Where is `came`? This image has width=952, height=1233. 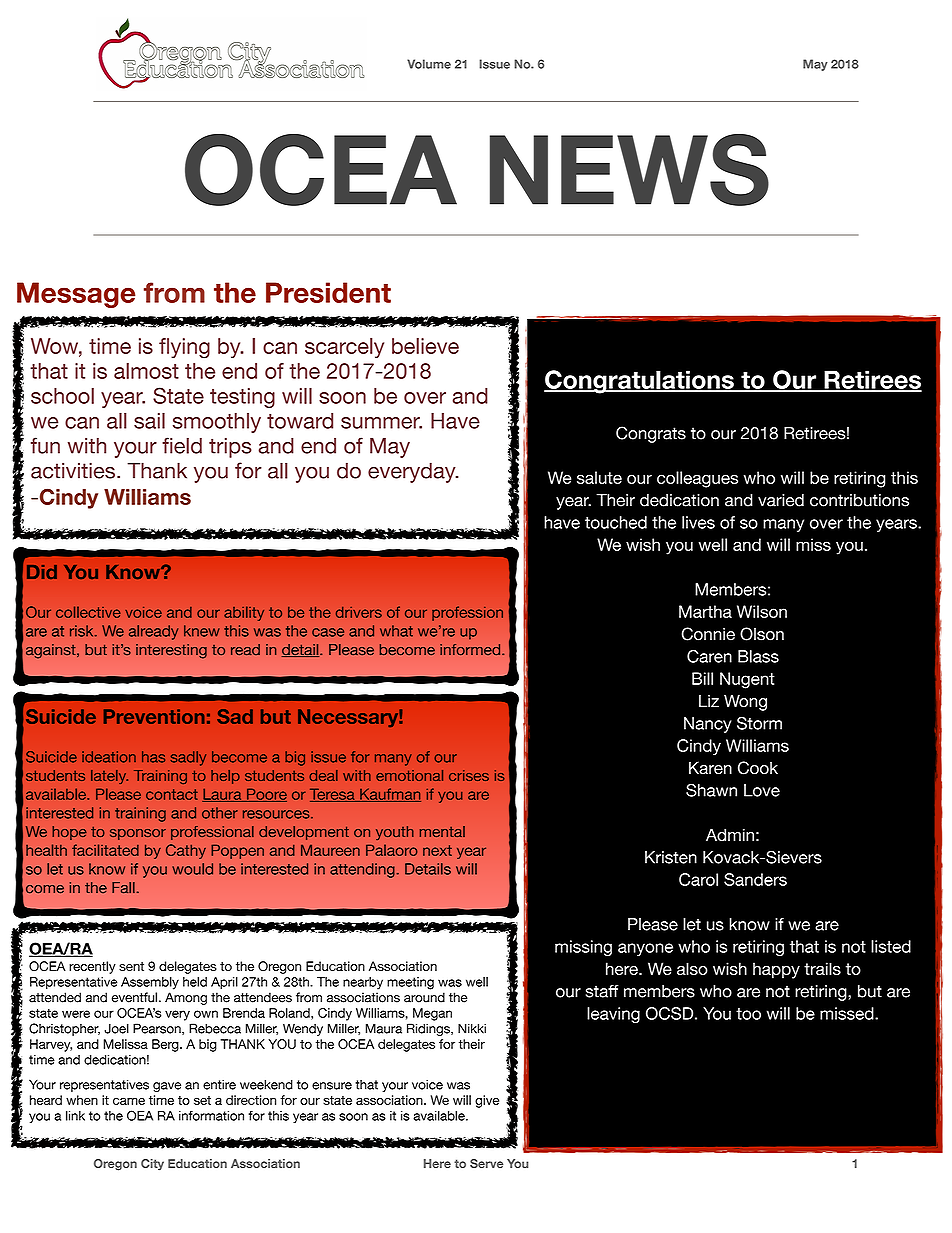 came is located at coordinates (129, 1101).
